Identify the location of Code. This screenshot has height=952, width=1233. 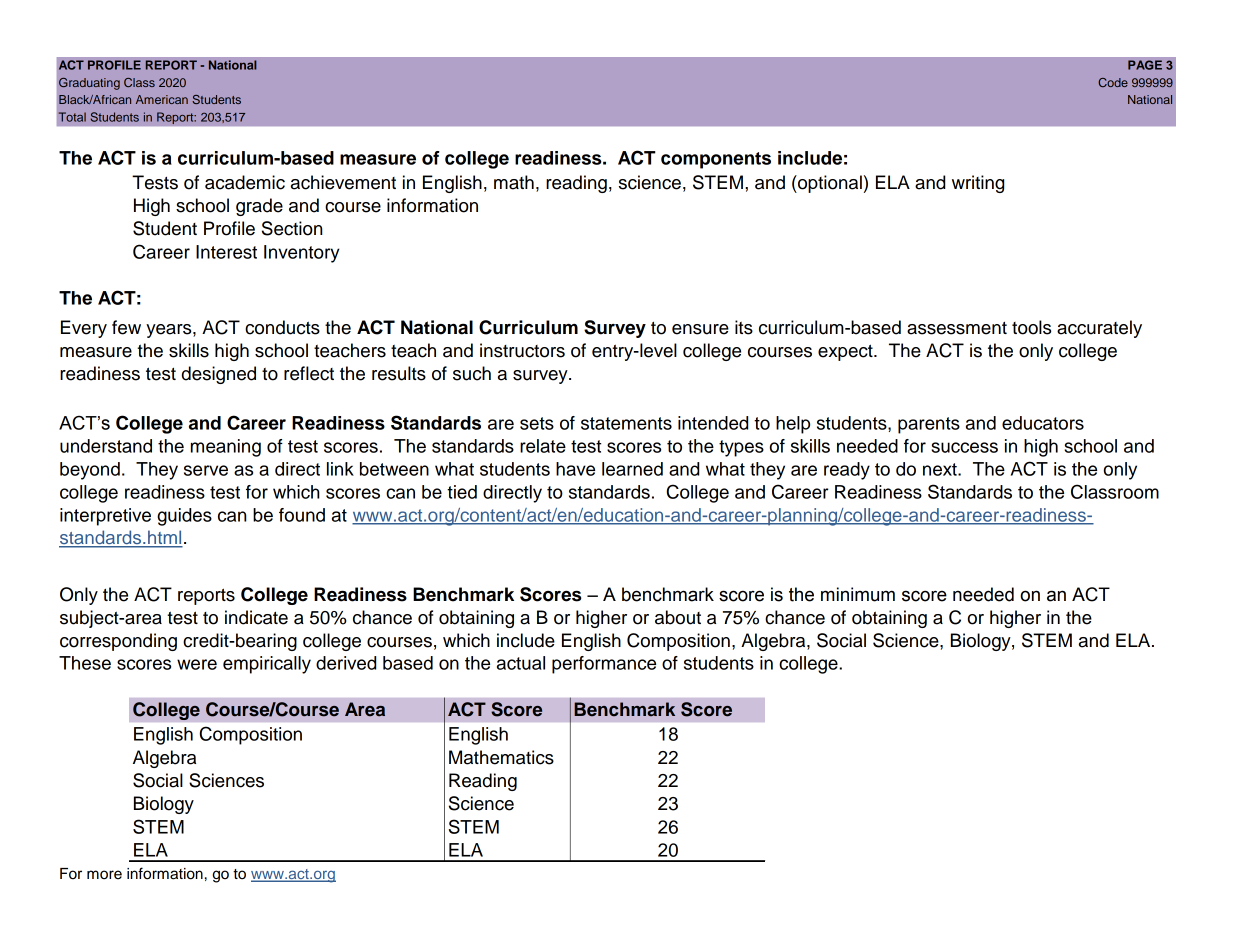
(1113, 82).
